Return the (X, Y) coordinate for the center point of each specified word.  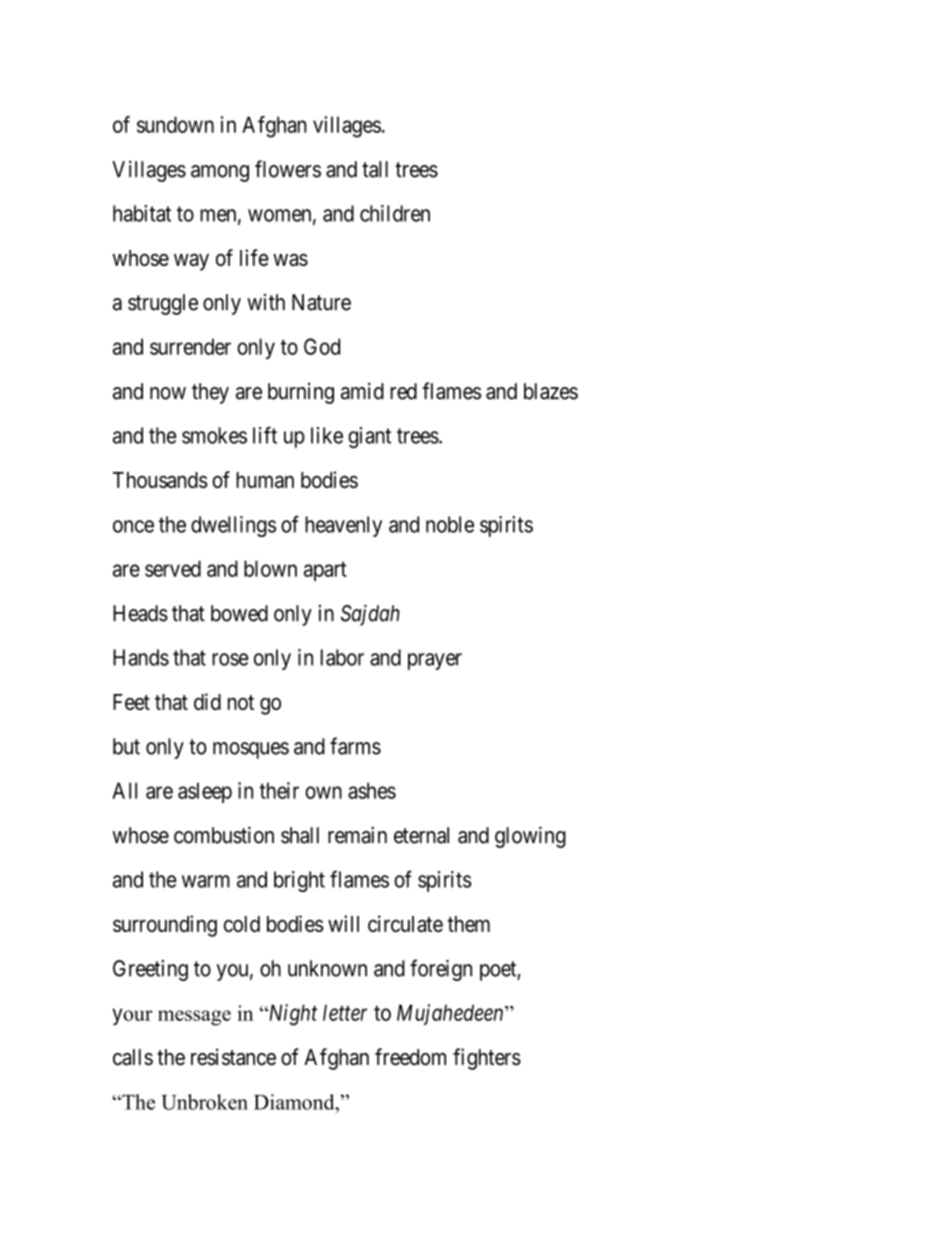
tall (375, 169)
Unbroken (204, 1102)
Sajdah (370, 615)
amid (362, 391)
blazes (551, 391)
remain (357, 835)
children (395, 213)
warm (206, 881)
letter (345, 1012)
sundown (175, 124)
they (210, 393)
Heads (140, 613)
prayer (435, 661)
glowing (530, 837)
